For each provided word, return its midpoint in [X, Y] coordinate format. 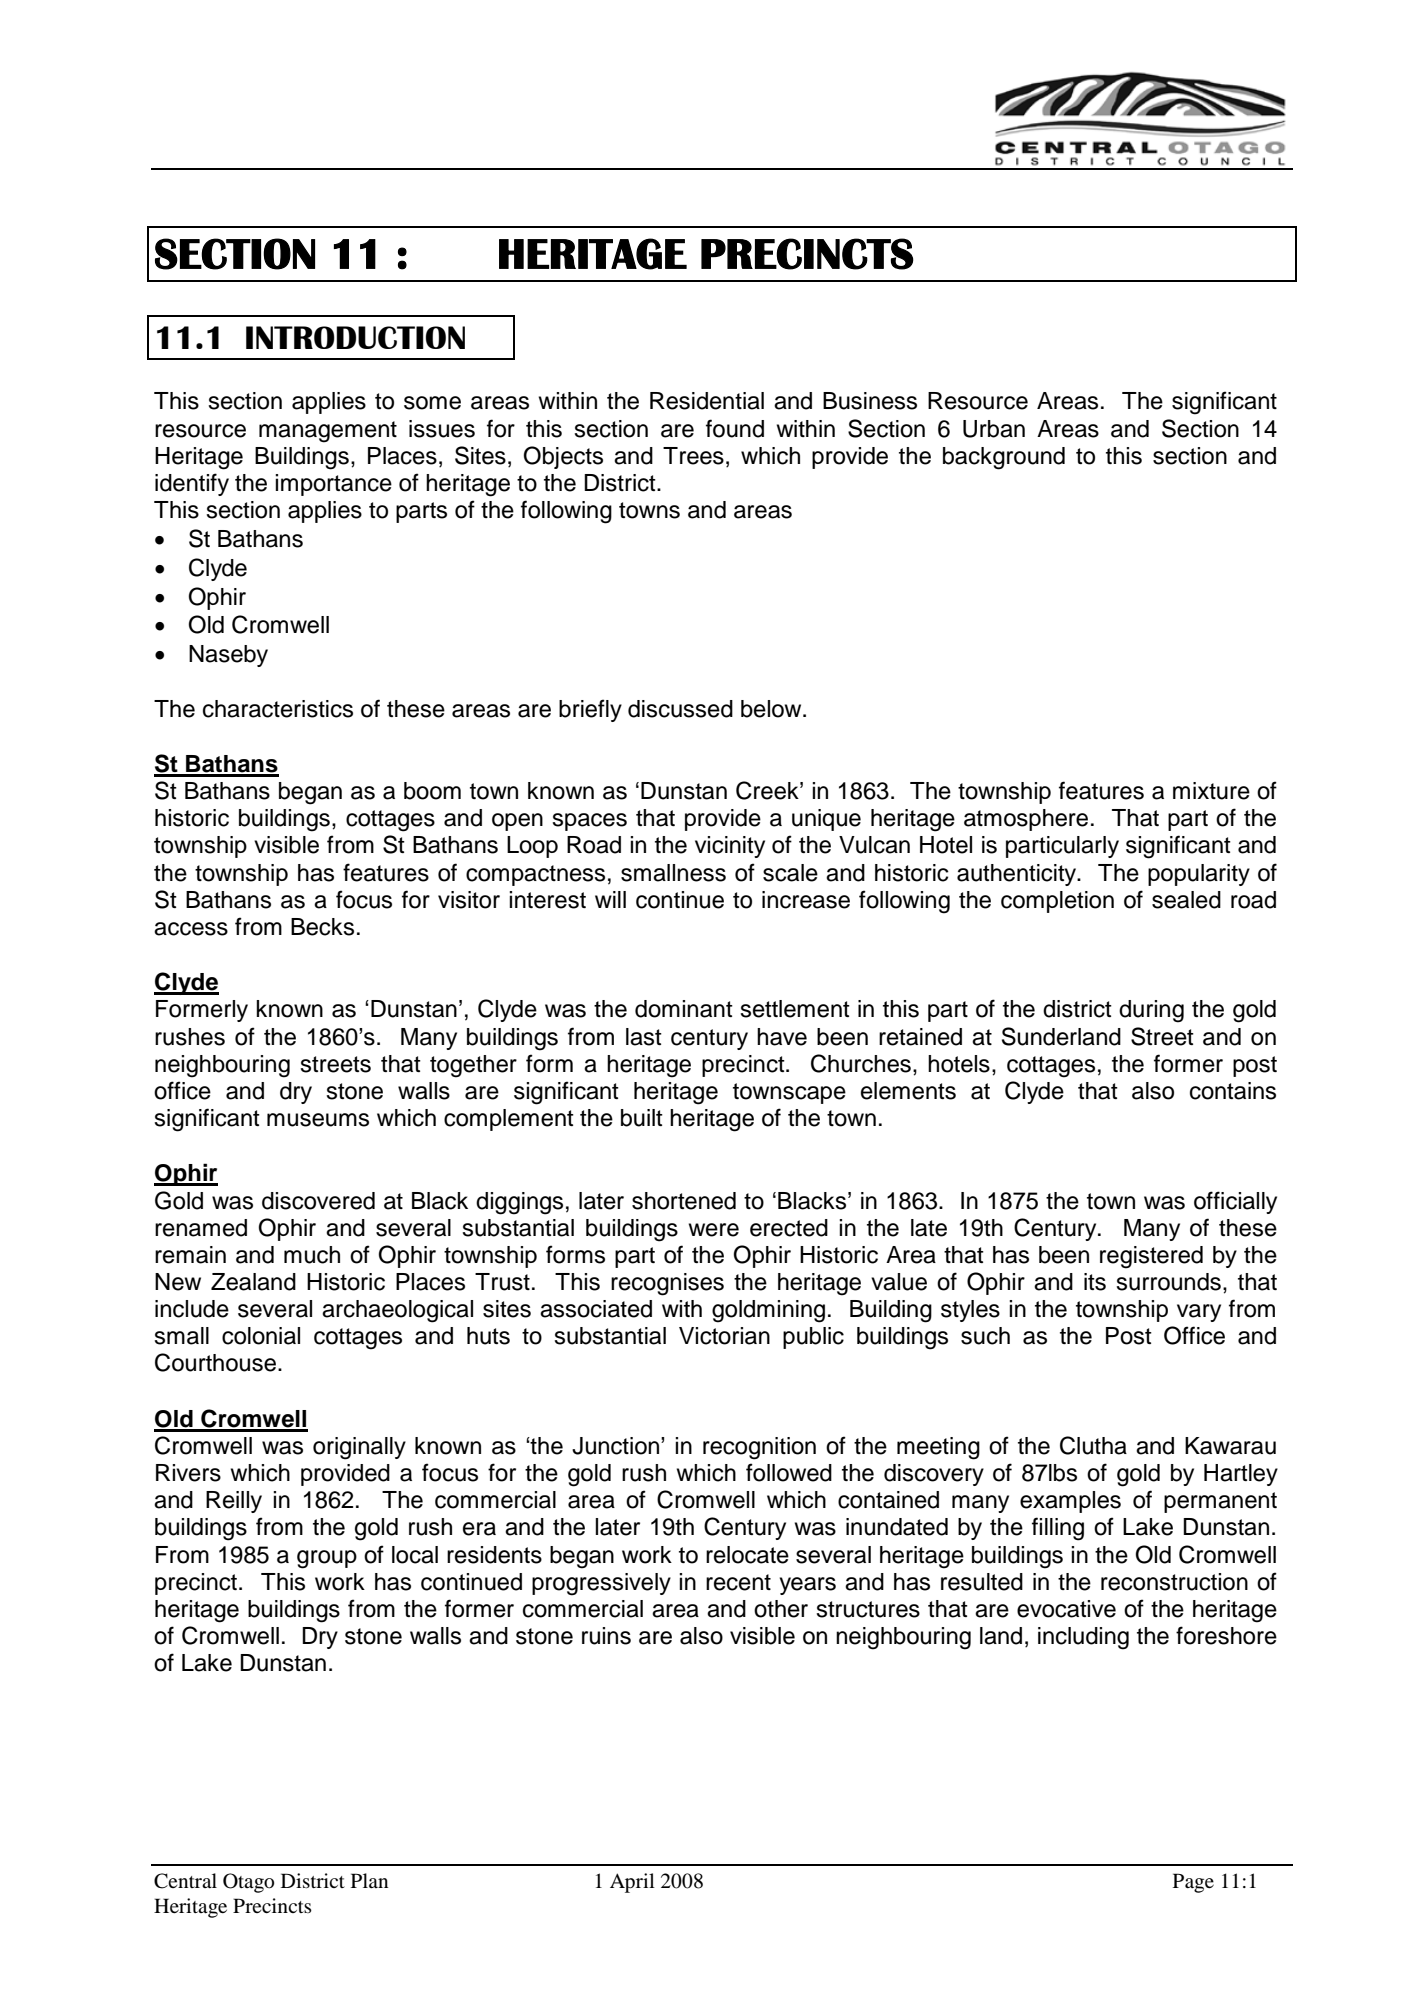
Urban [994, 429]
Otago [248, 1883]
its [1095, 1282]
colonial [261, 1336]
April [632, 1883]
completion [1057, 902]
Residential [707, 401]
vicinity [730, 847]
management [328, 432]
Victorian [724, 1336]
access [191, 929]
